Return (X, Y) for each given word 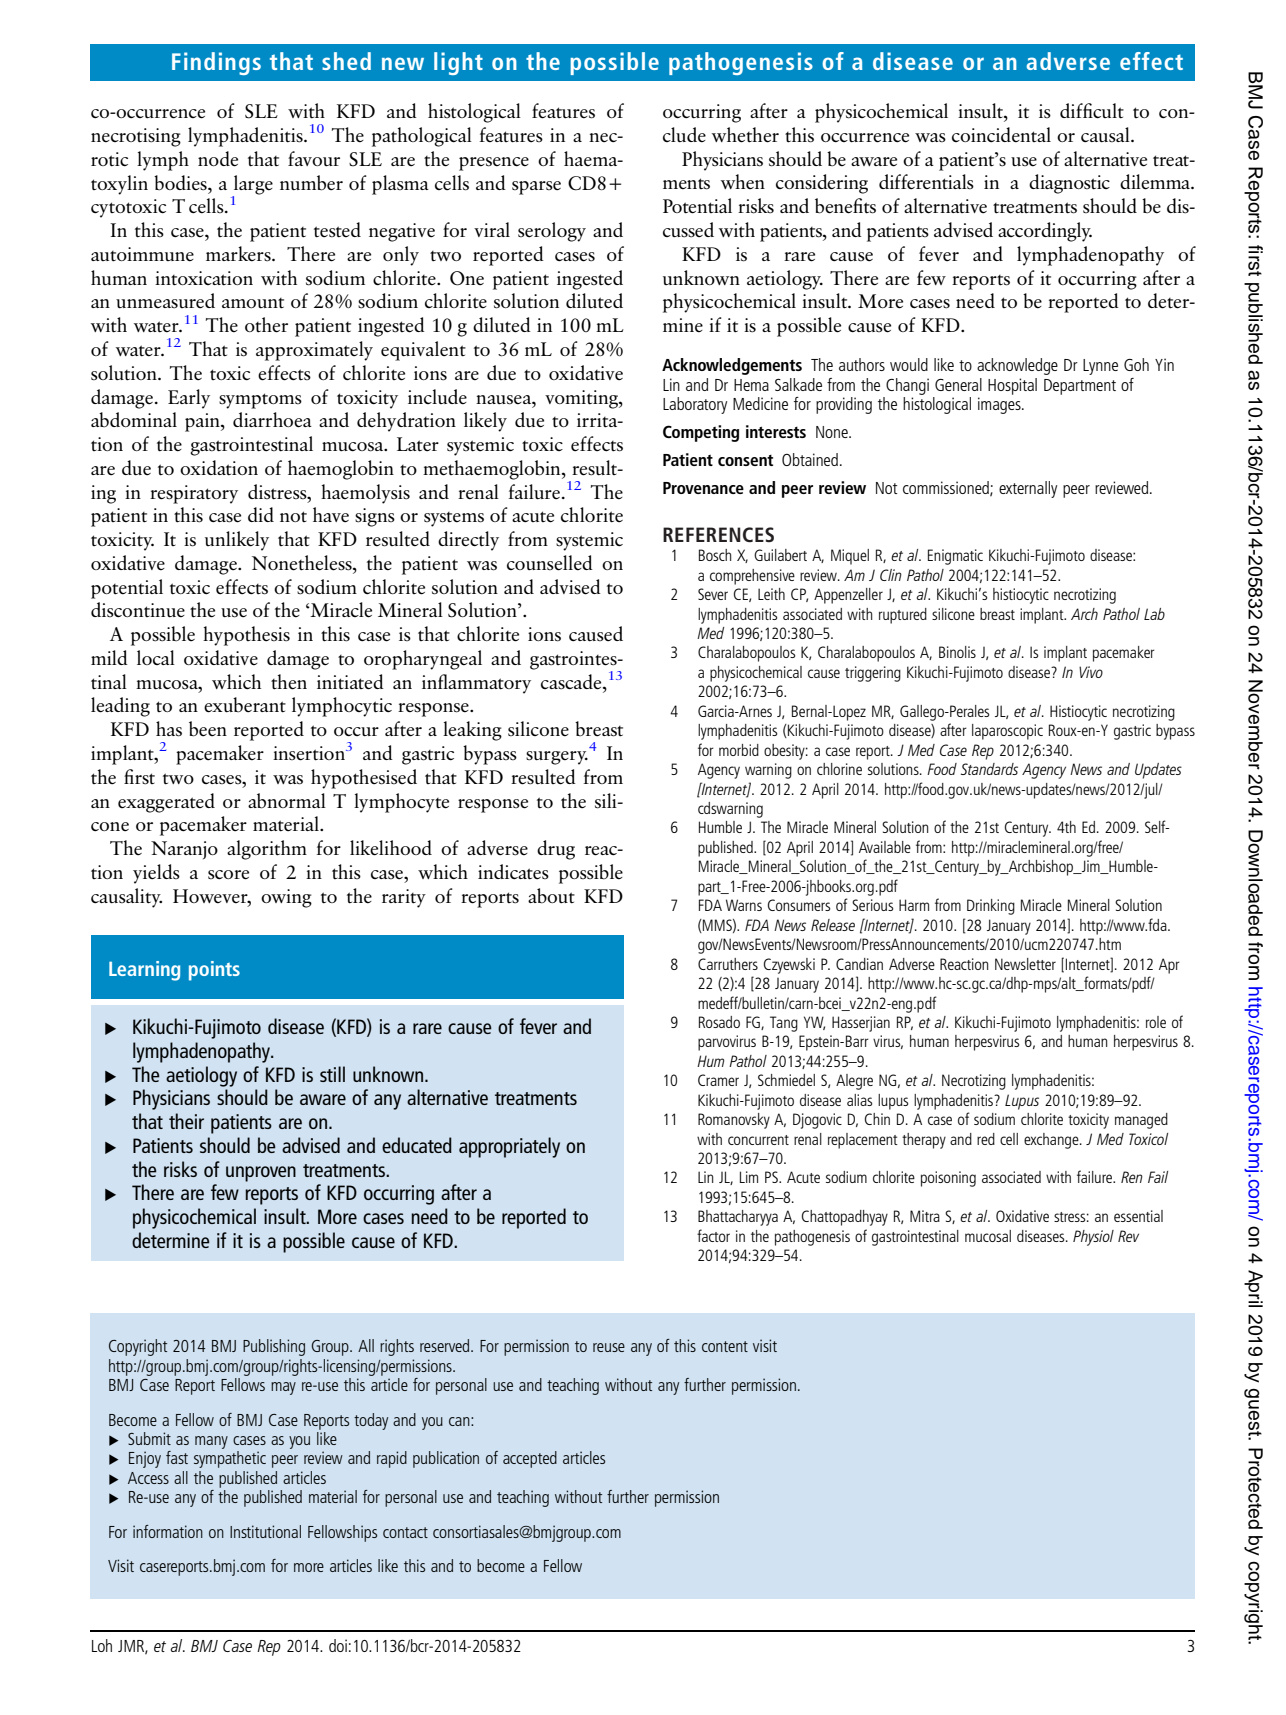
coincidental (1001, 134)
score (228, 875)
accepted (530, 1459)
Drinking (991, 907)
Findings (216, 63)
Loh (102, 1645)
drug (556, 850)
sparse (536, 188)
